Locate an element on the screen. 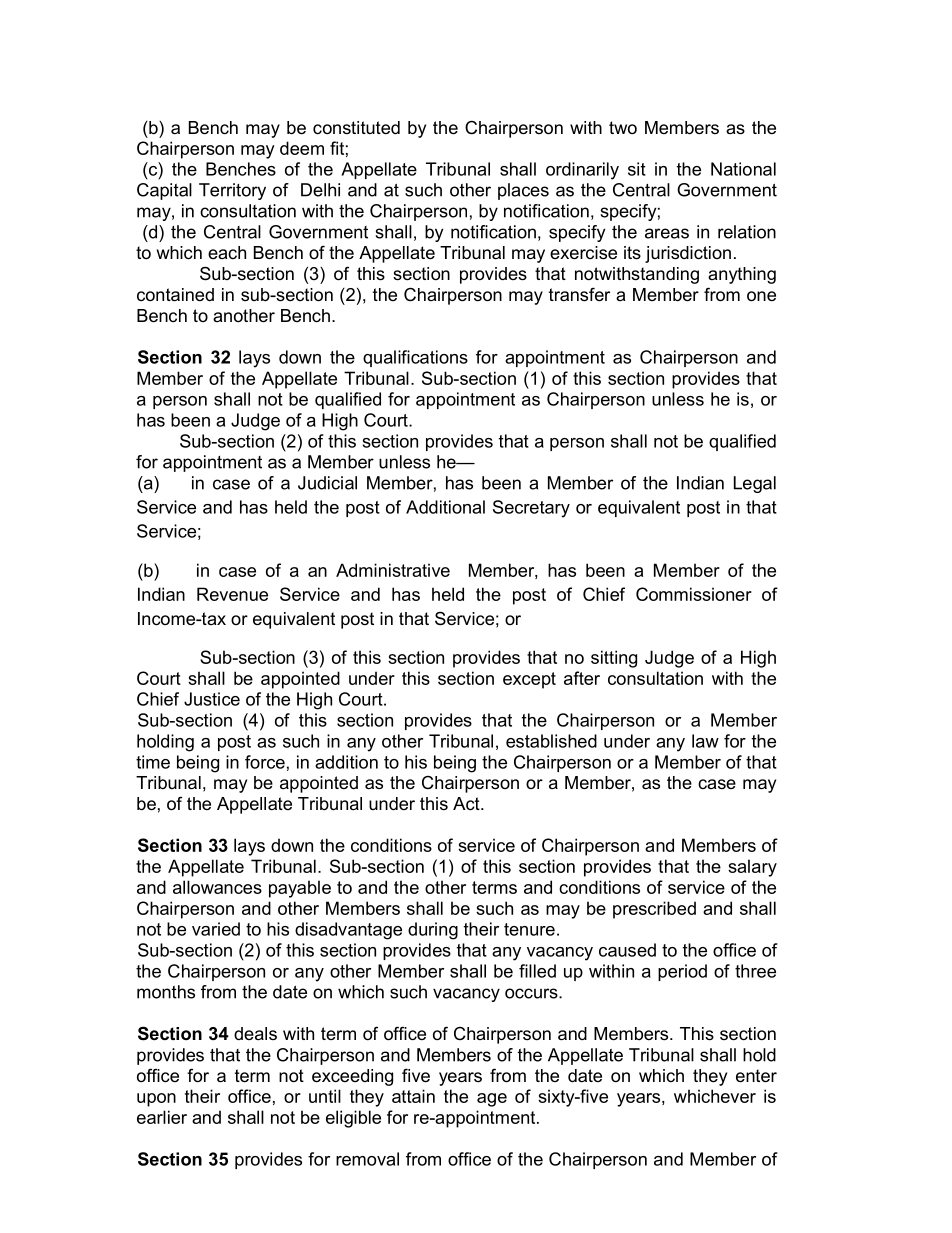 This screenshot has width=952, height=1233. Revenue is located at coordinates (232, 594).
